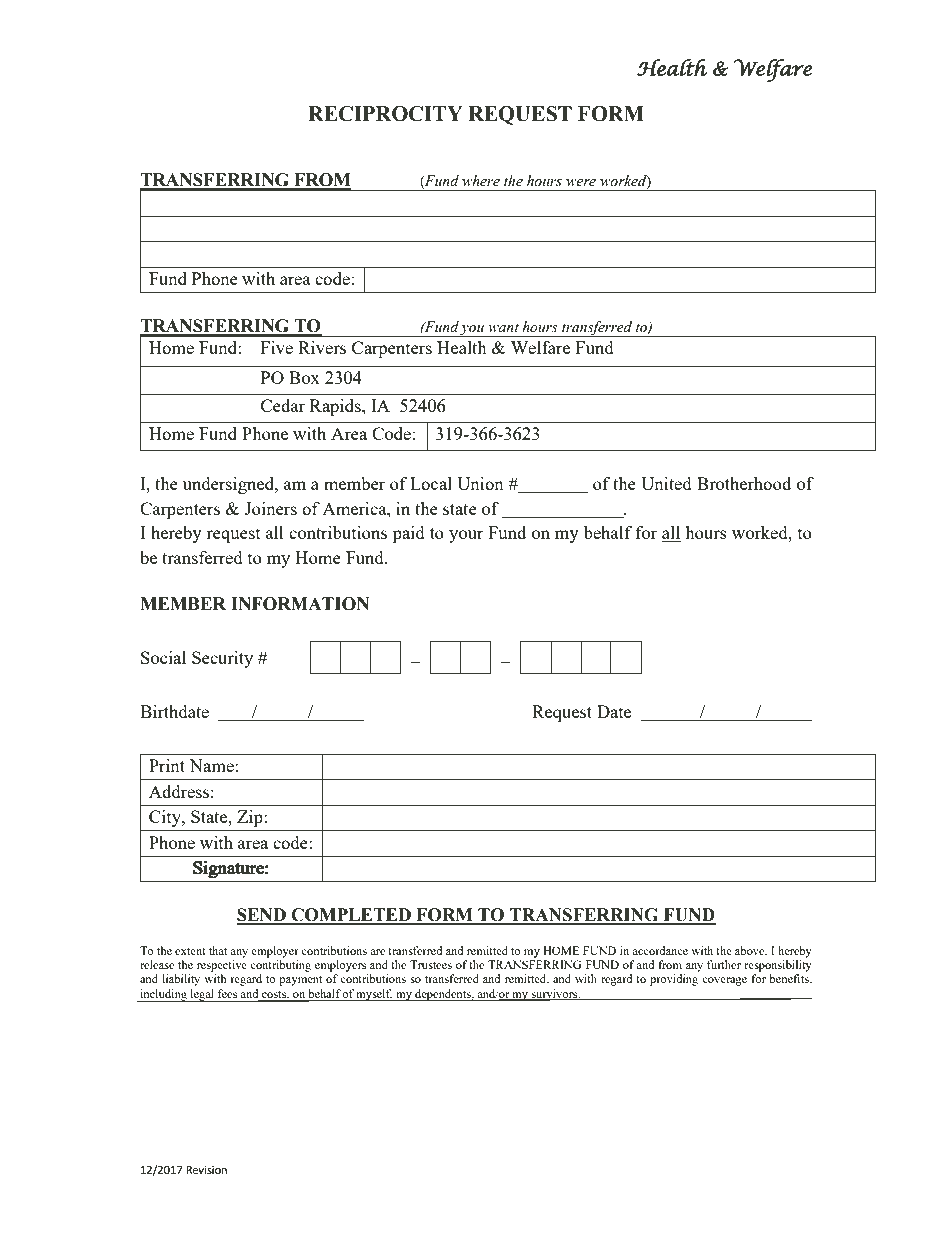 This document has width=952, height=1233. Describe the element at coordinates (466, 536) in the document. I see `your` at that location.
